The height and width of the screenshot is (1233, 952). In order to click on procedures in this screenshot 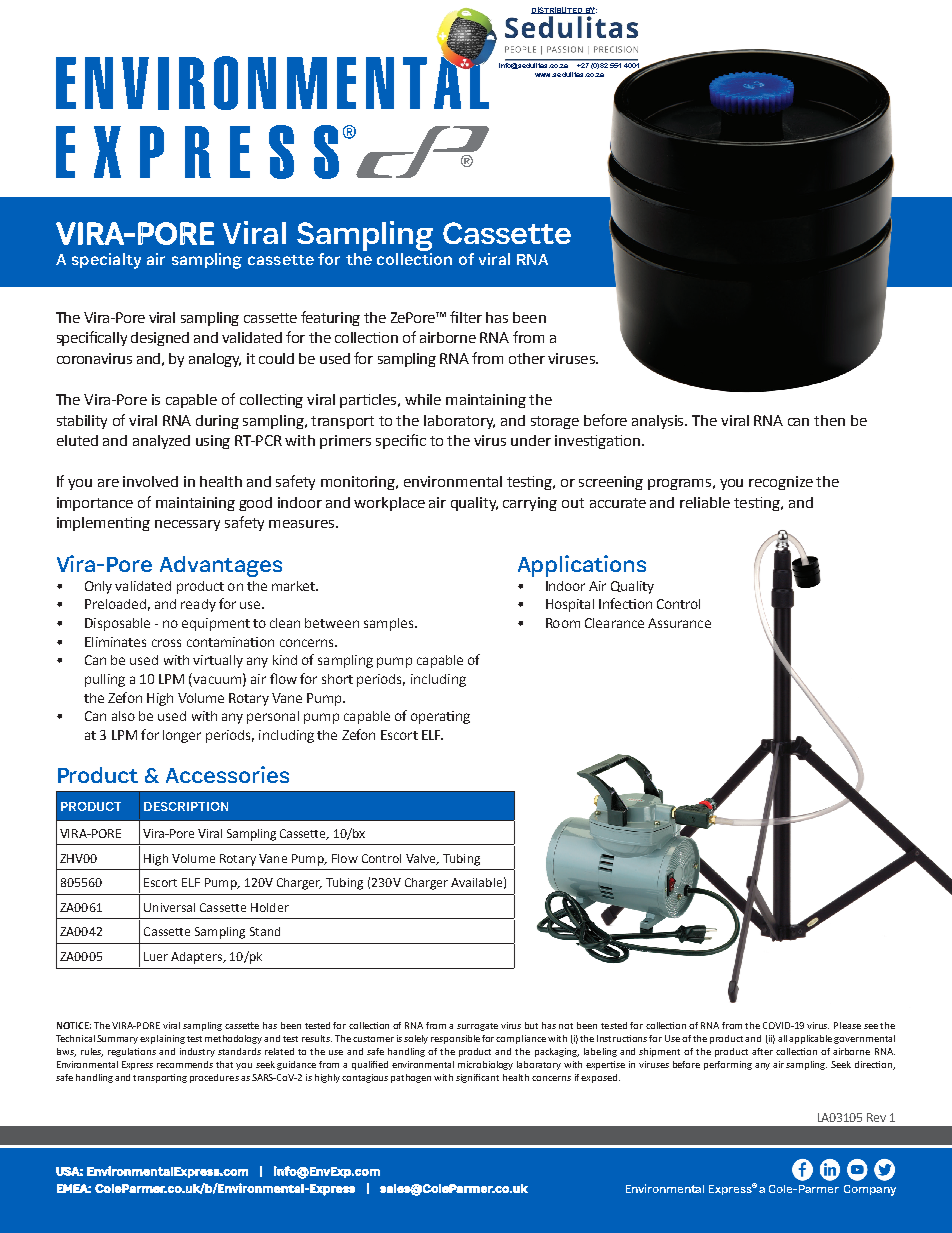, I will do `click(214, 1078)`.
